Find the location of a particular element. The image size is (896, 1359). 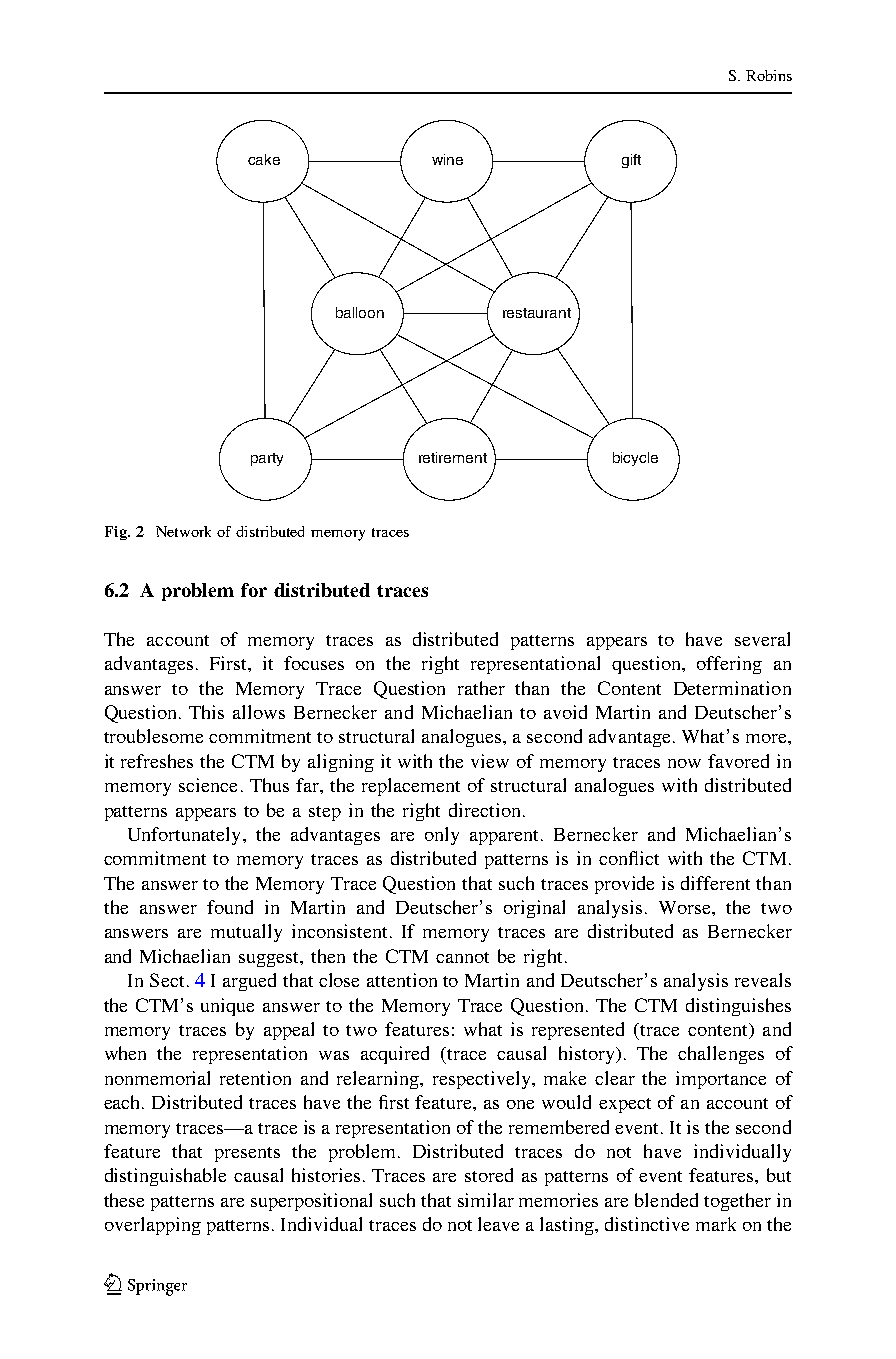

distinguishable is located at coordinates (165, 1177).
